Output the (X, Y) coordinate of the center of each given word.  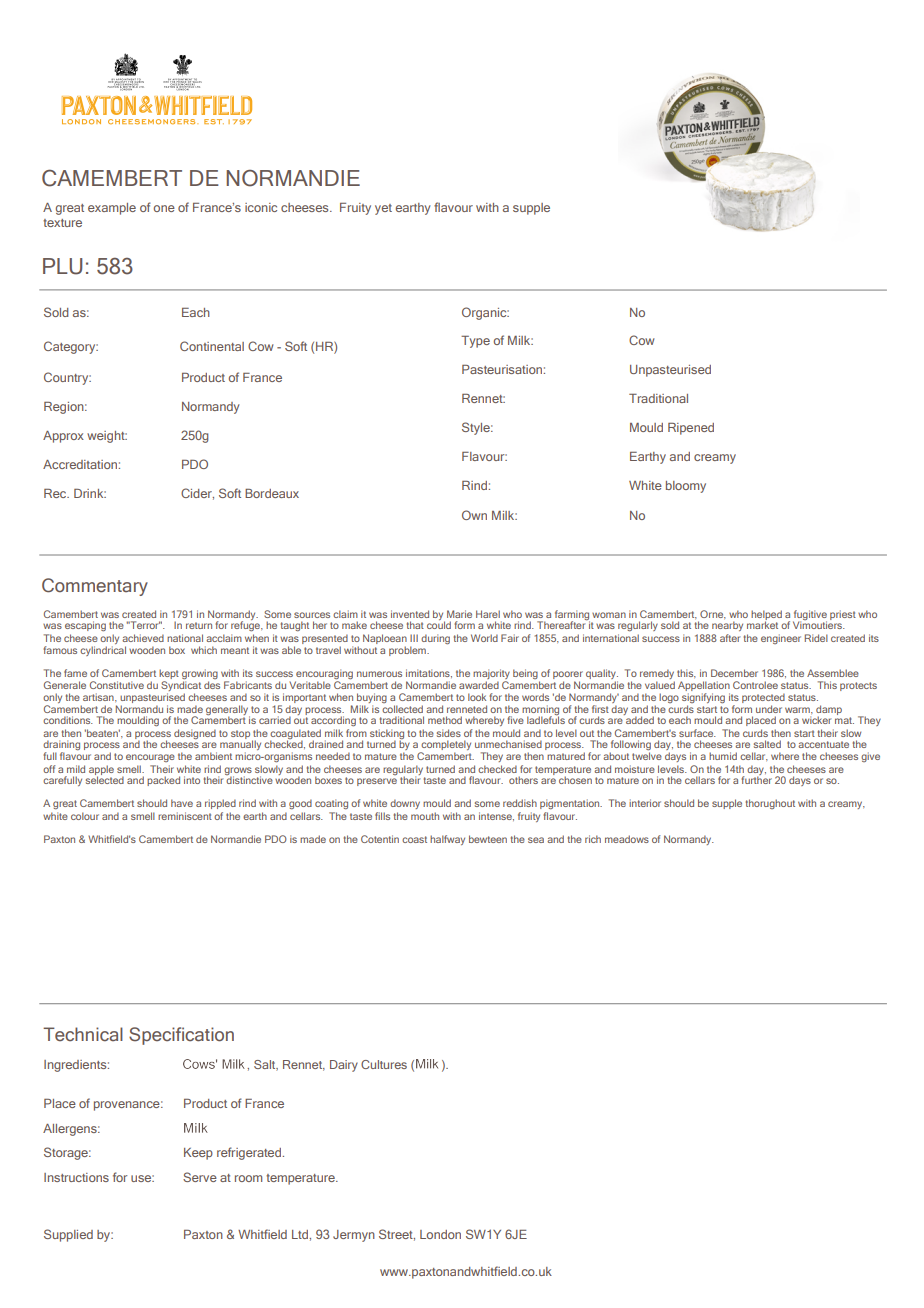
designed (195, 734)
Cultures (384, 1064)
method (445, 720)
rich (593, 839)
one (164, 208)
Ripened (691, 429)
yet (383, 209)
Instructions (76, 1177)
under (769, 709)
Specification (181, 1036)
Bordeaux (272, 493)
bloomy (686, 487)
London (440, 1234)
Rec (56, 493)
